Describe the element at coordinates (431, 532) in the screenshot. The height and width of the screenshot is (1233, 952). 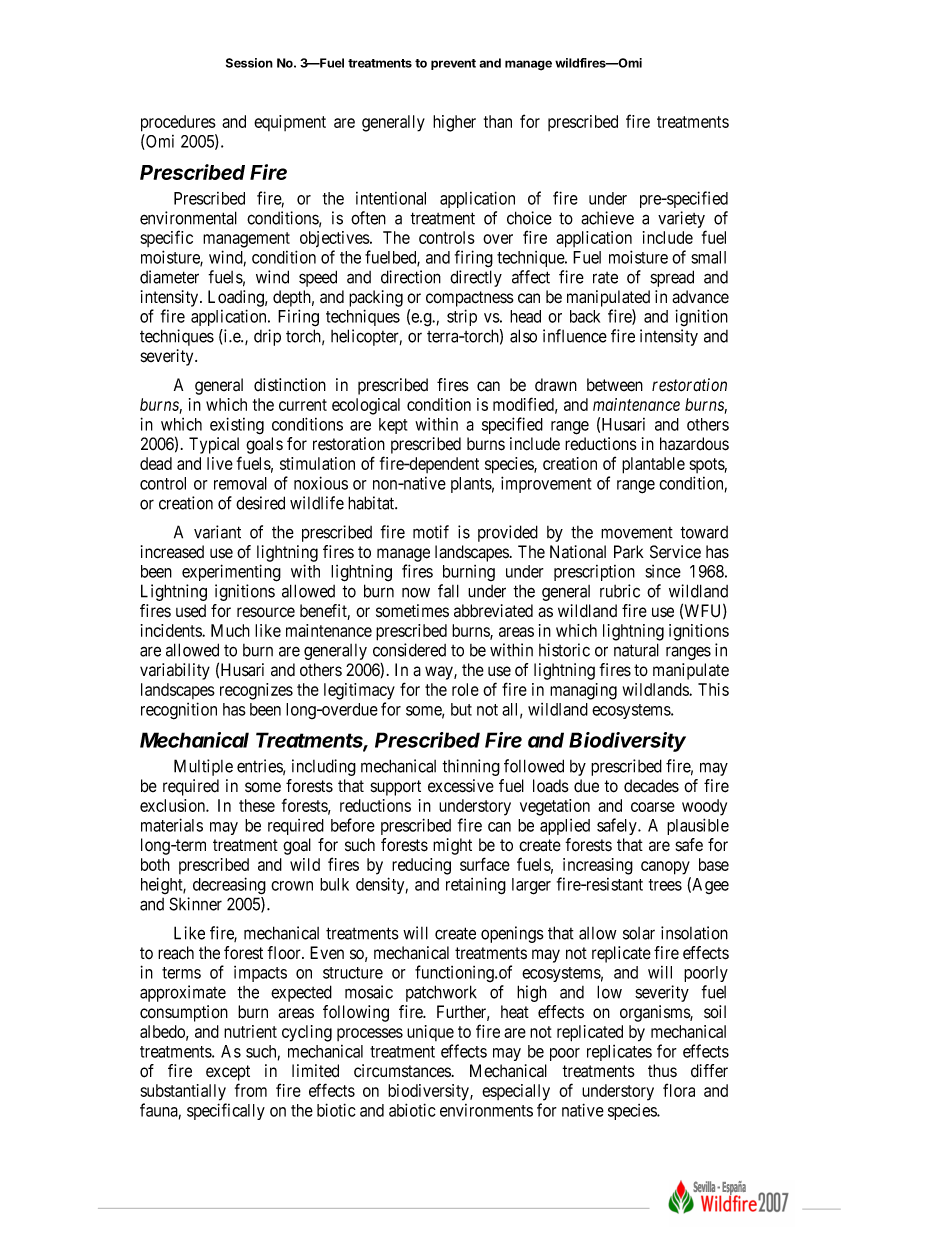
I see `motif` at that location.
